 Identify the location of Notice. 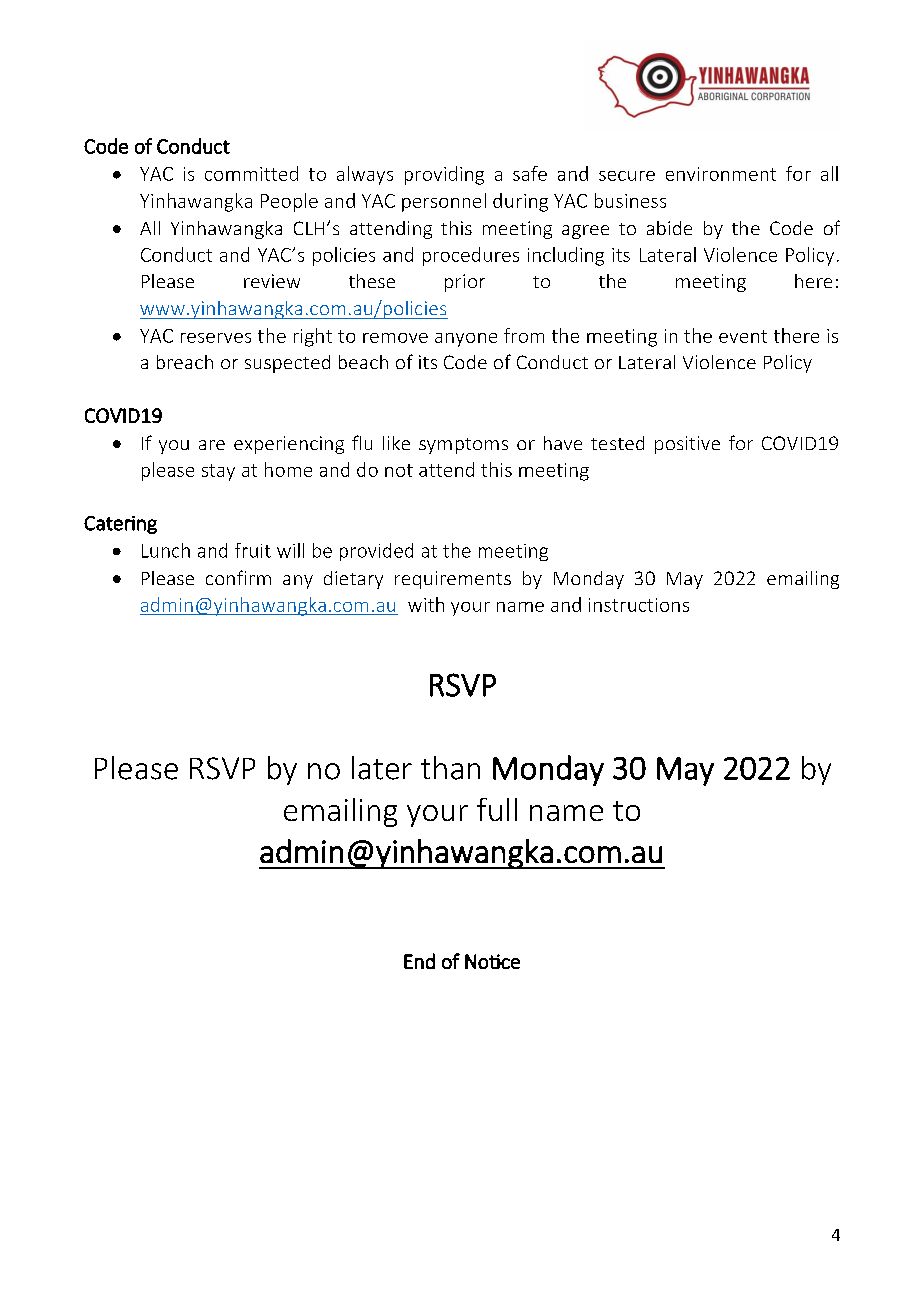
(492, 961).
